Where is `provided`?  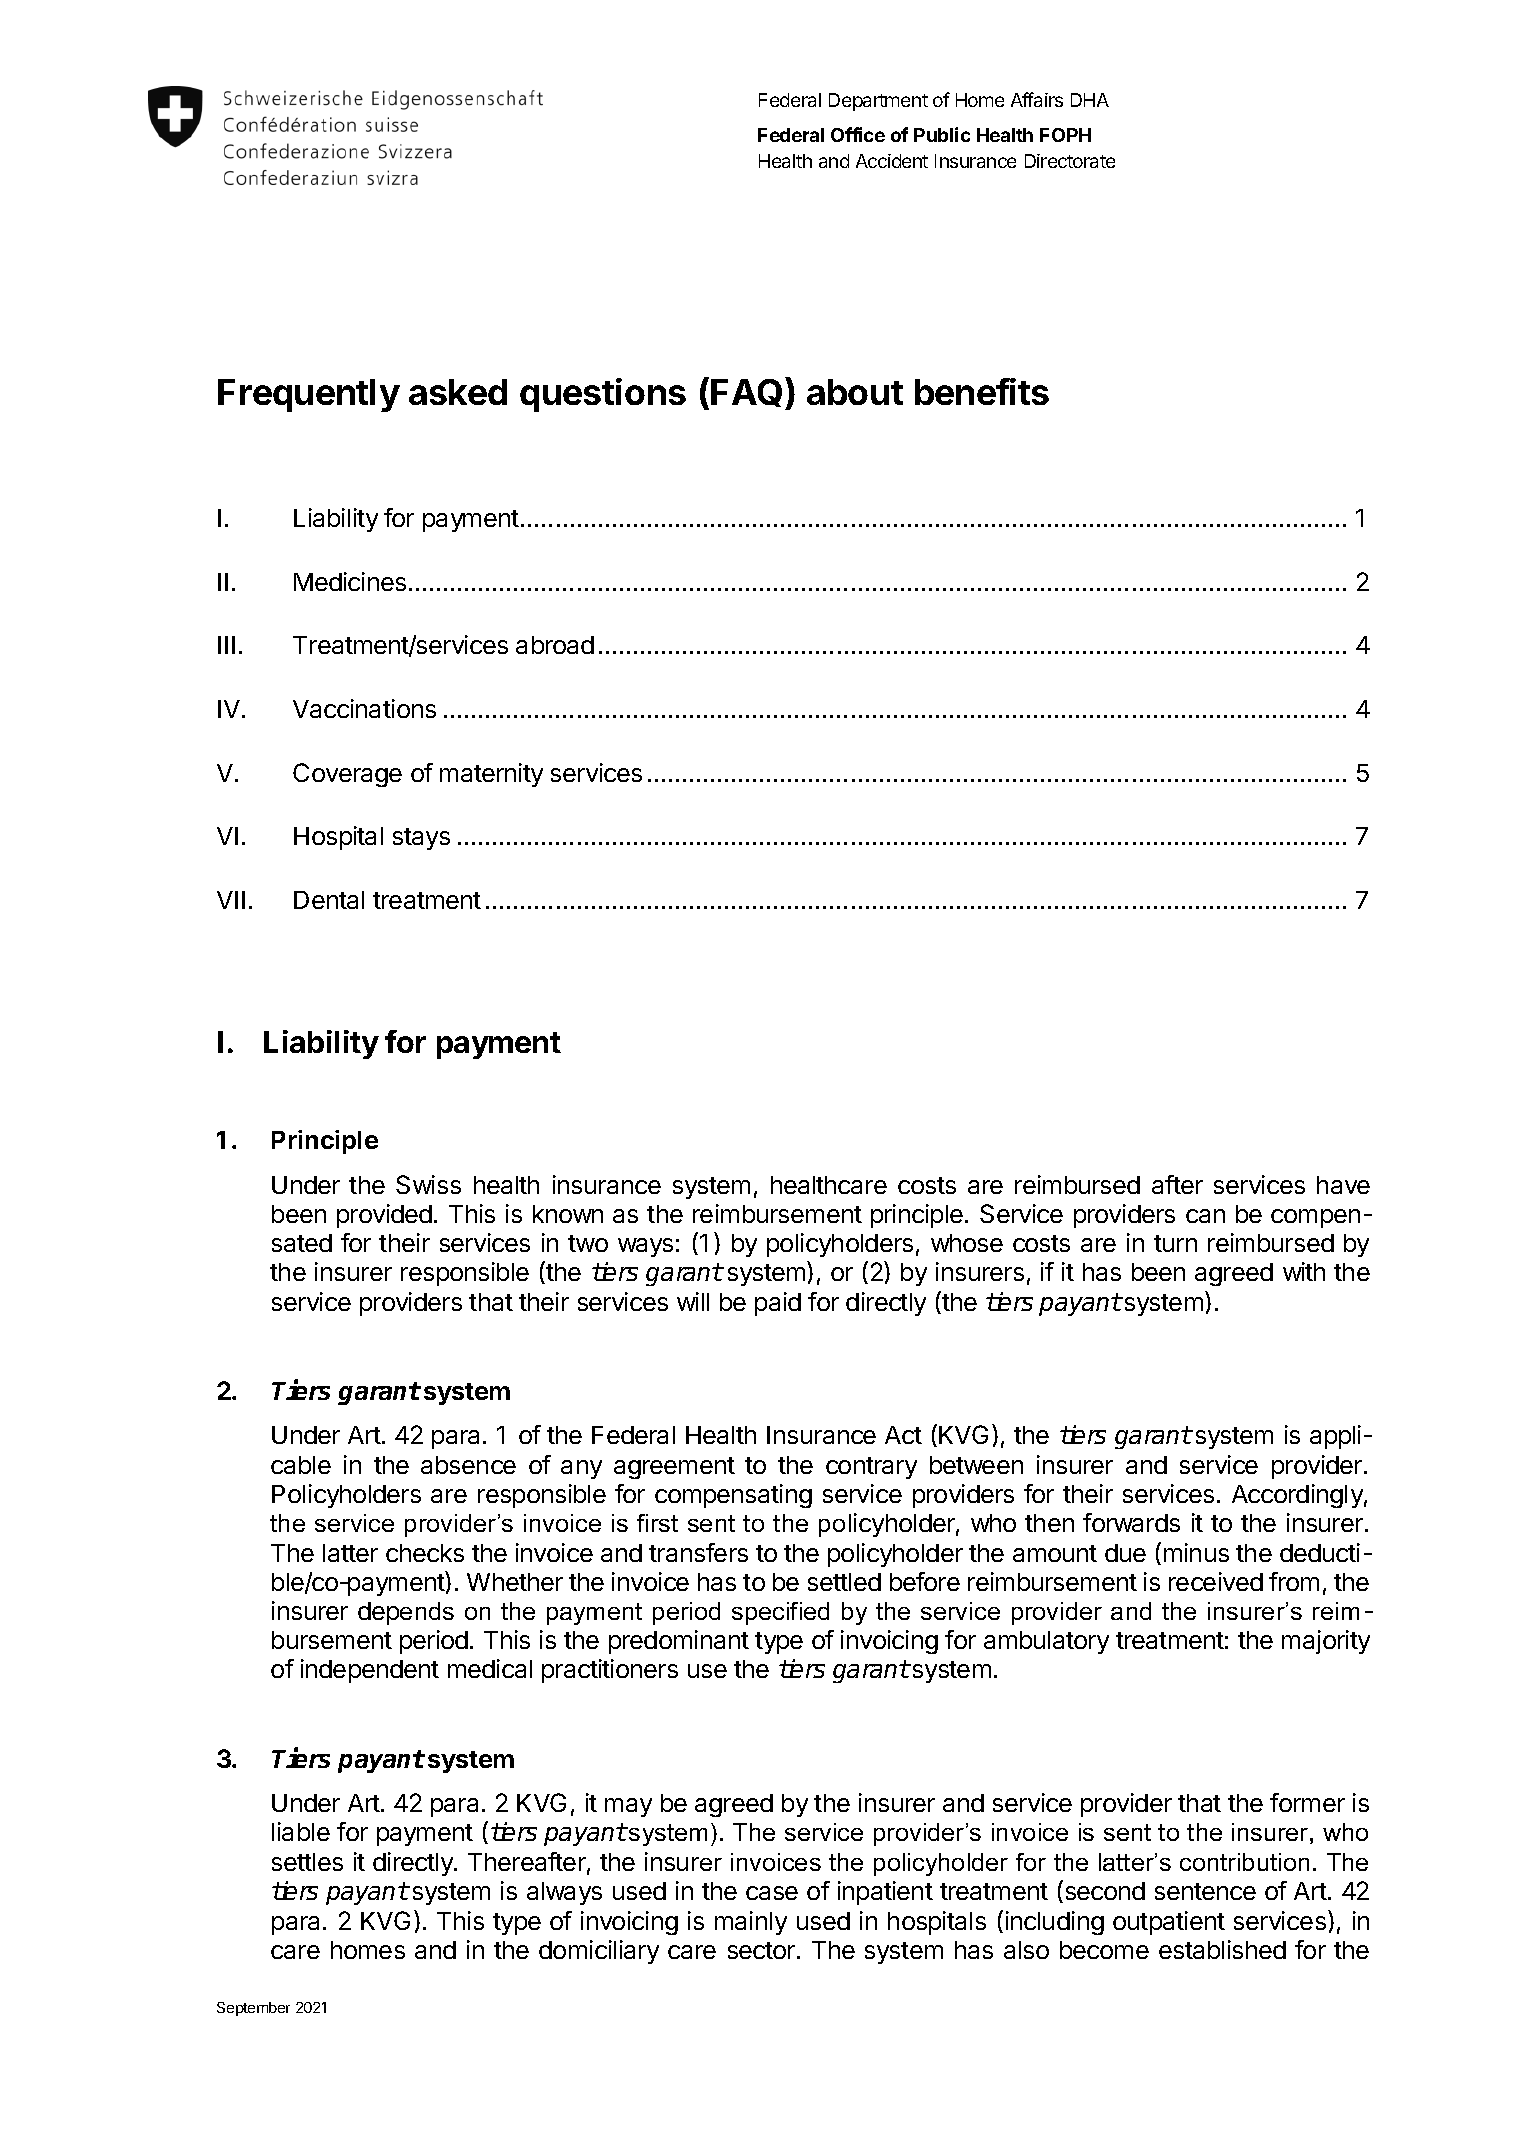 provided is located at coordinates (384, 1216).
